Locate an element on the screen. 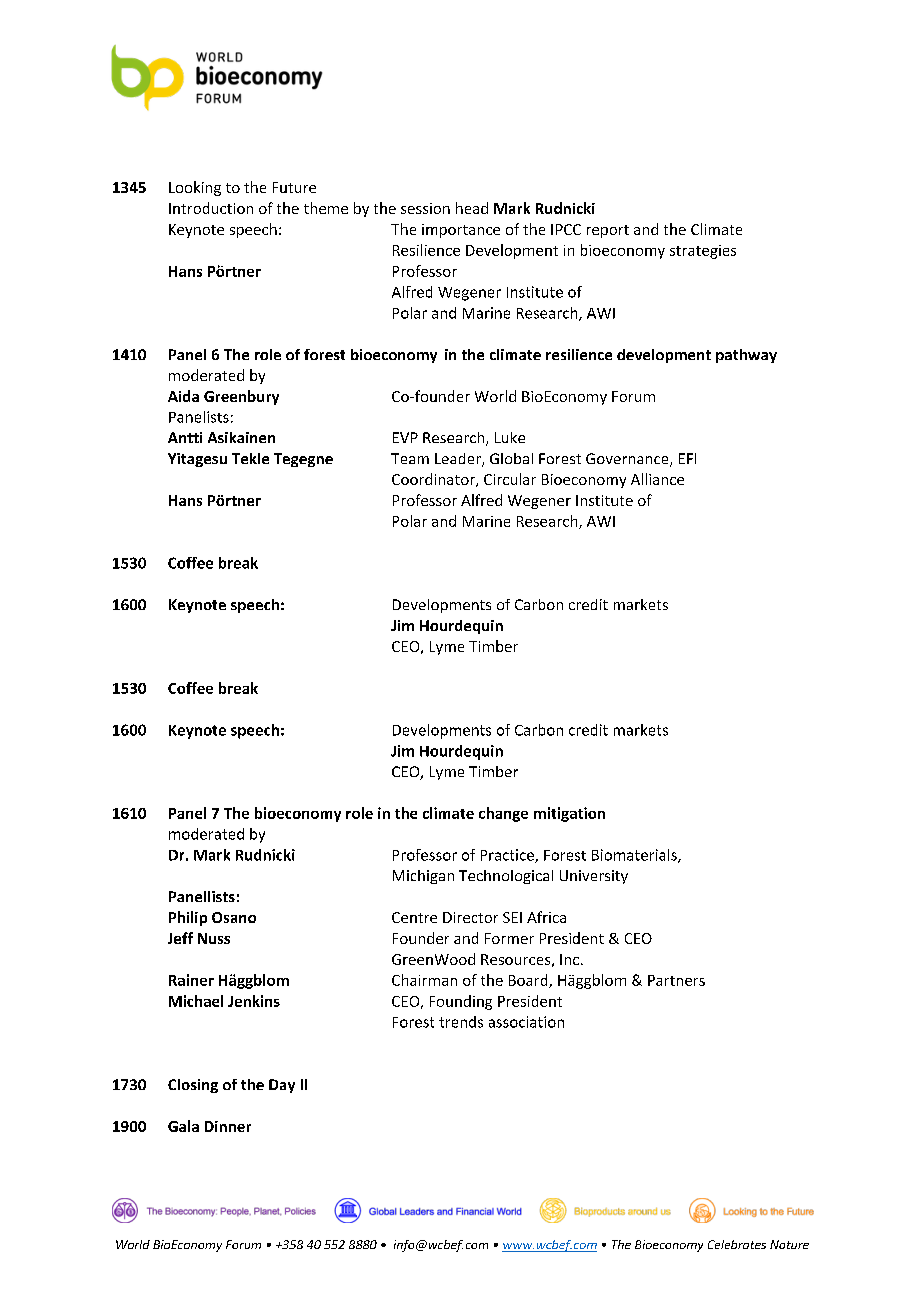 The height and width of the screenshot is (1308, 924). strategies is located at coordinates (703, 252).
